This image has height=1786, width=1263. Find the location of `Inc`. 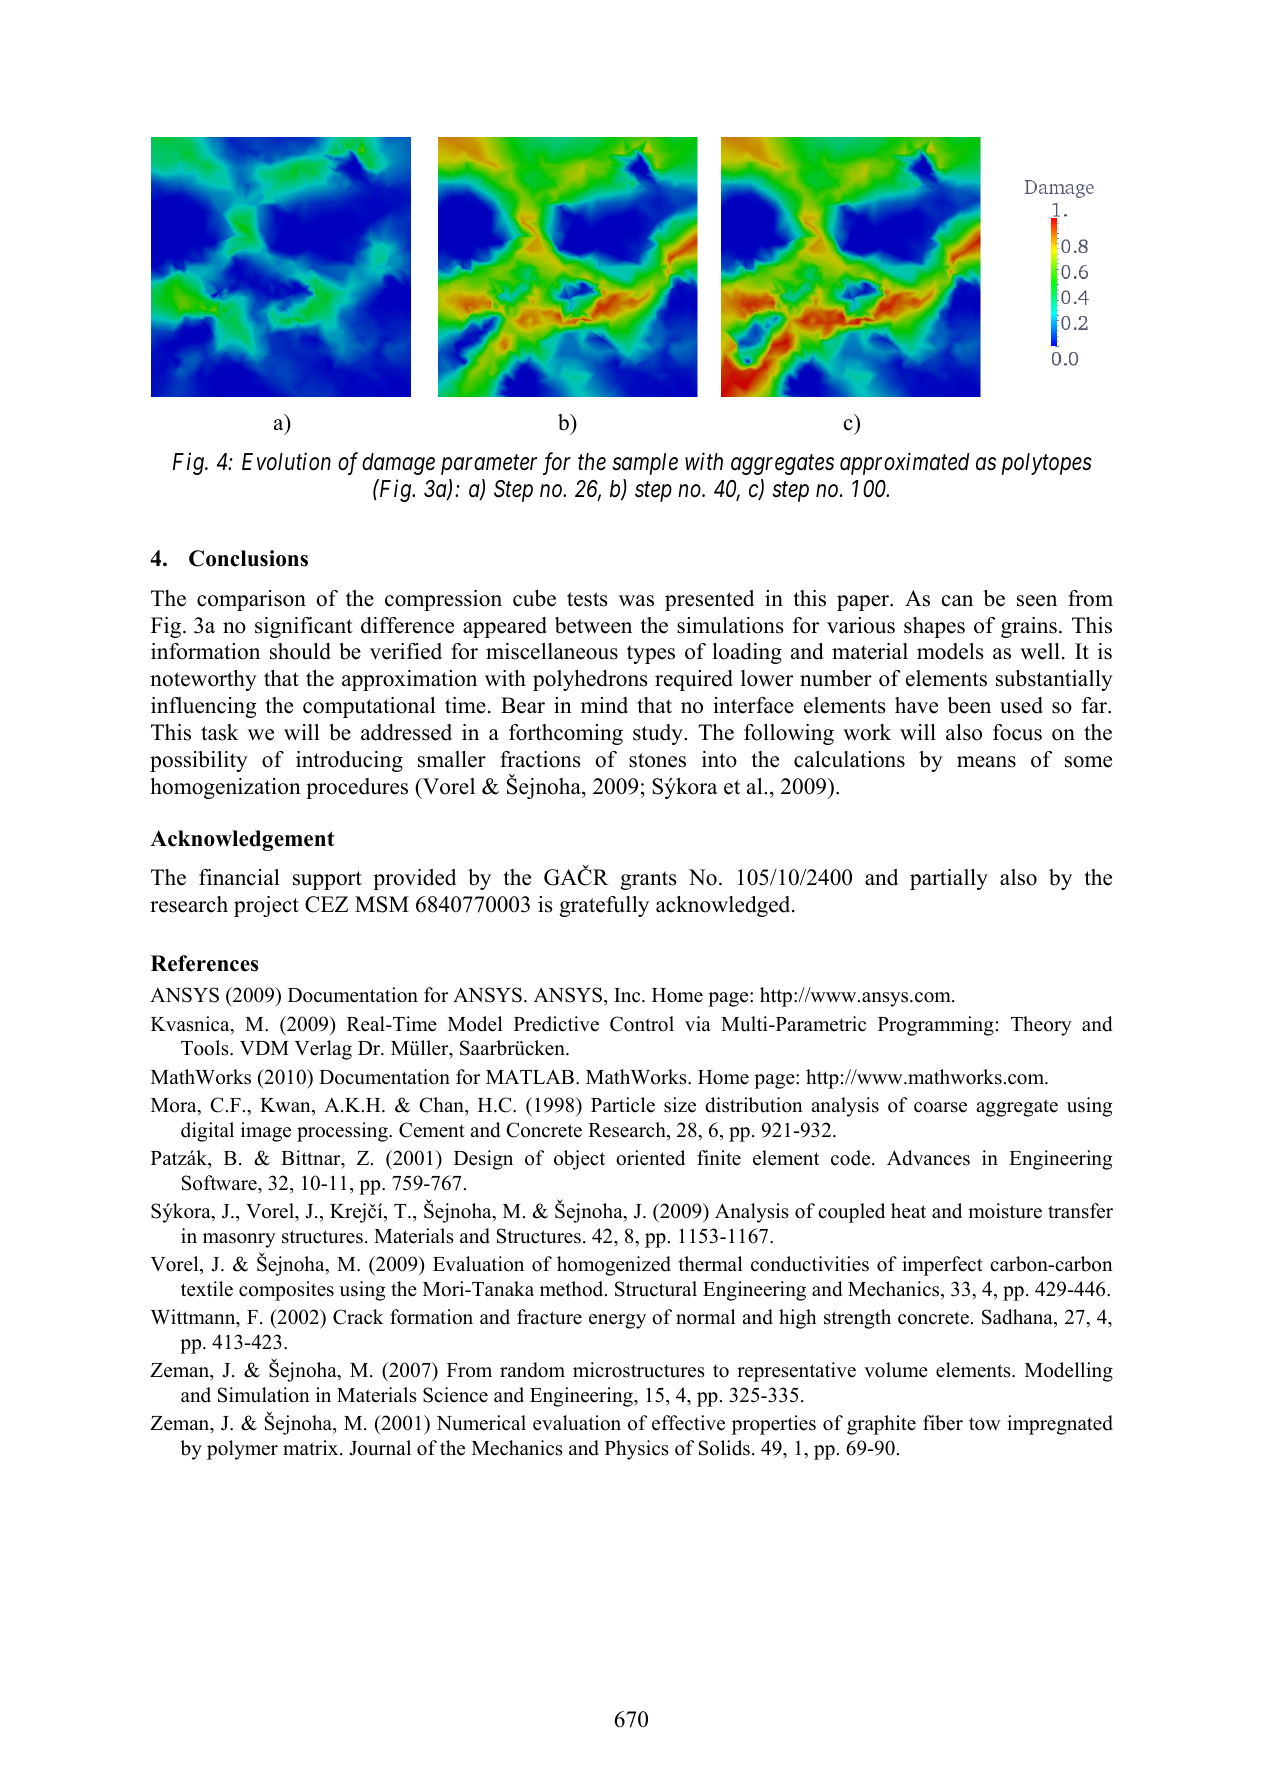

Inc is located at coordinates (628, 995).
